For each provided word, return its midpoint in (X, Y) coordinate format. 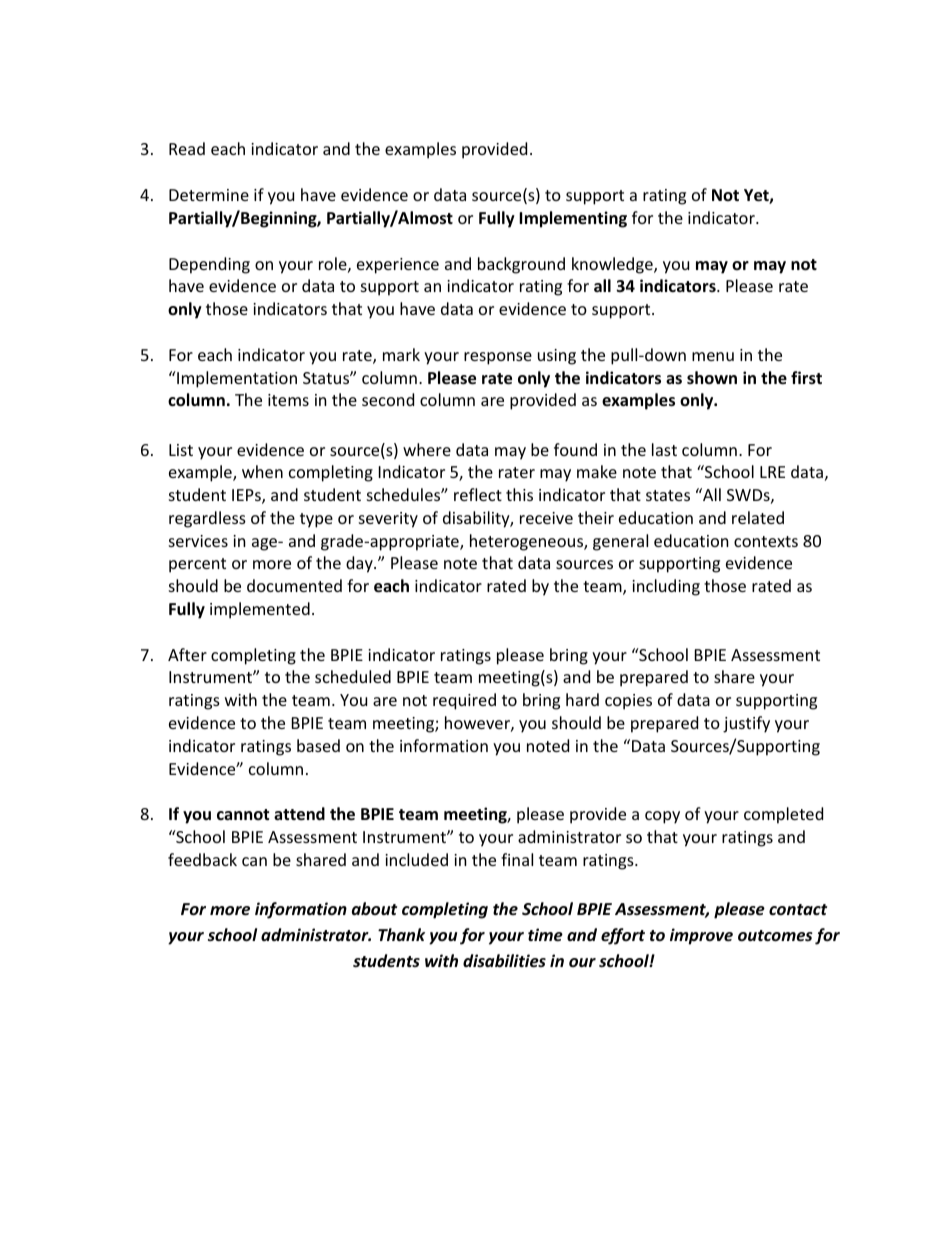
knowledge (613, 265)
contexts (766, 541)
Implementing (573, 219)
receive (546, 518)
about (374, 908)
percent (197, 565)
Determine (209, 195)
